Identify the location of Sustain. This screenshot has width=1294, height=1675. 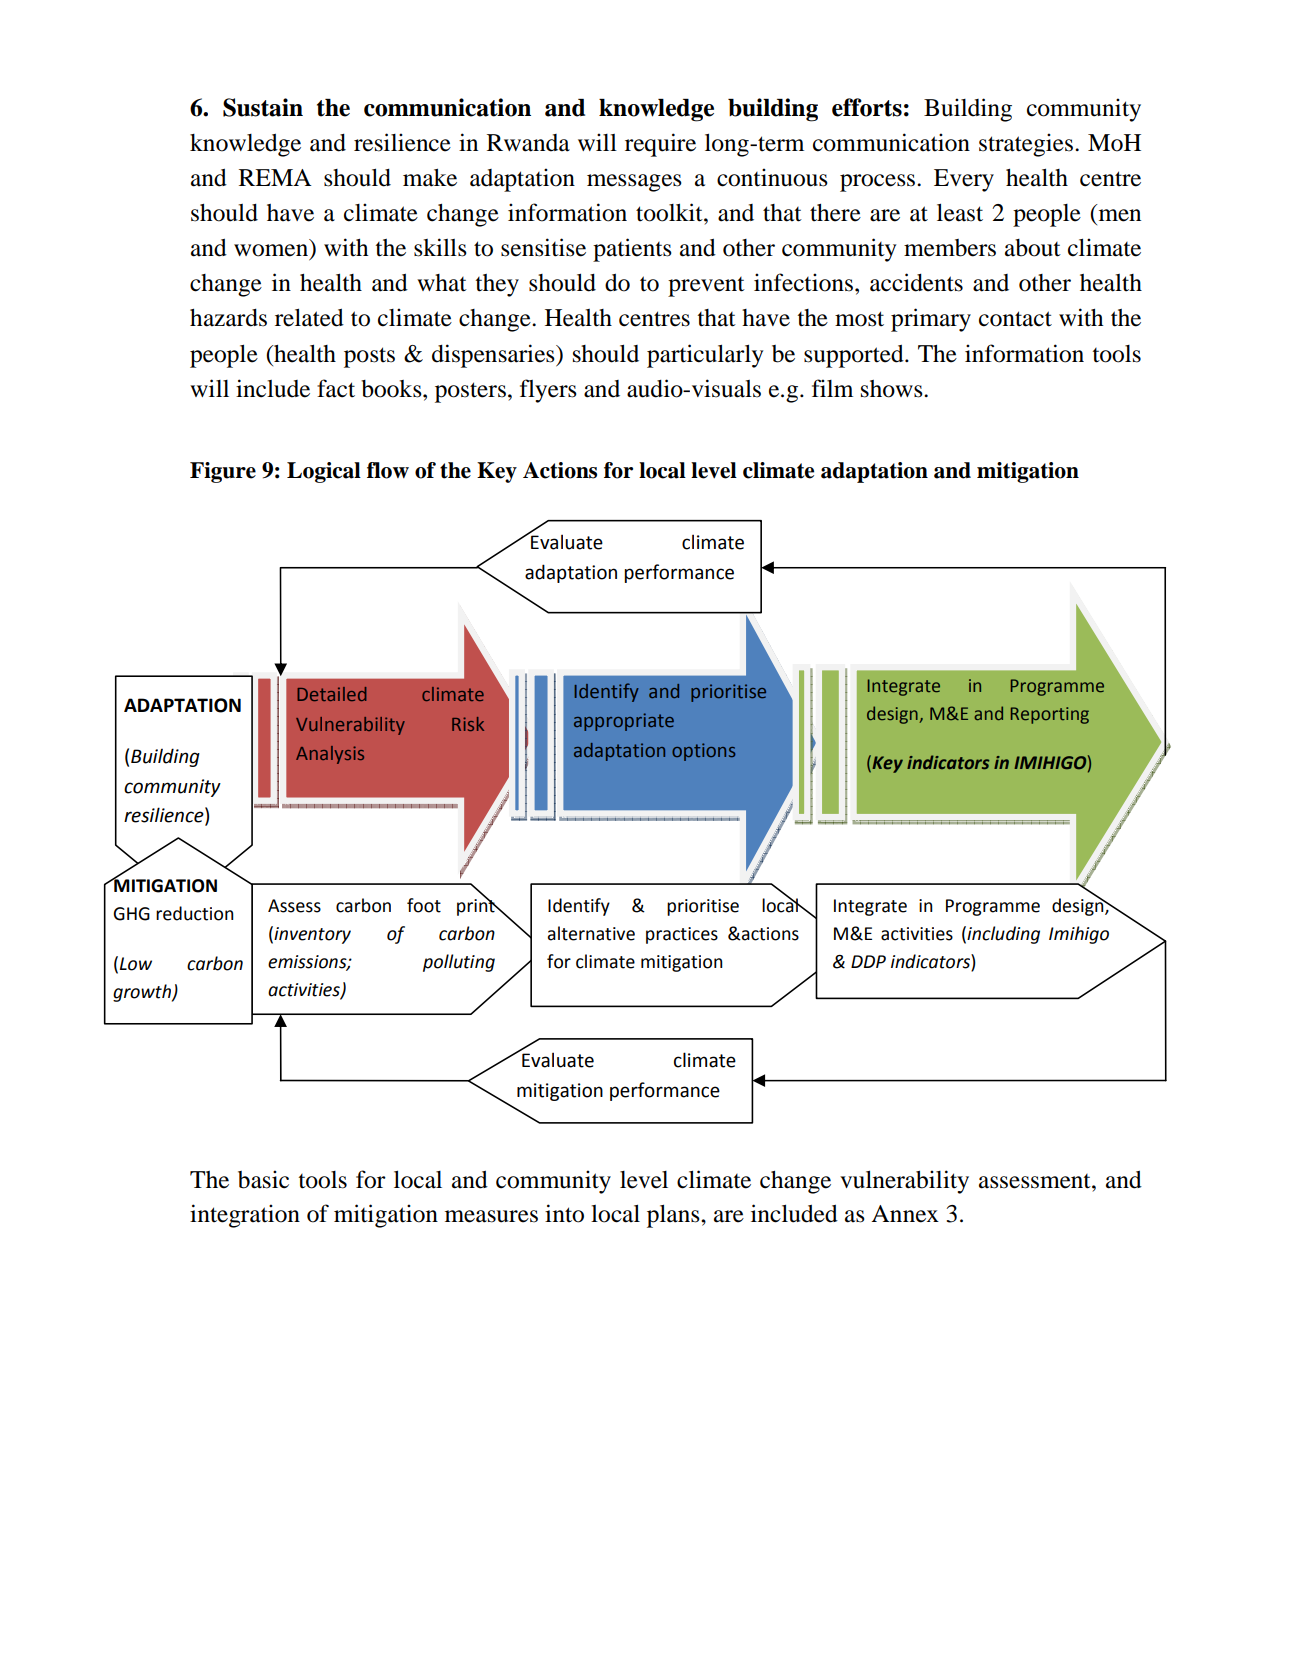
(263, 107).
